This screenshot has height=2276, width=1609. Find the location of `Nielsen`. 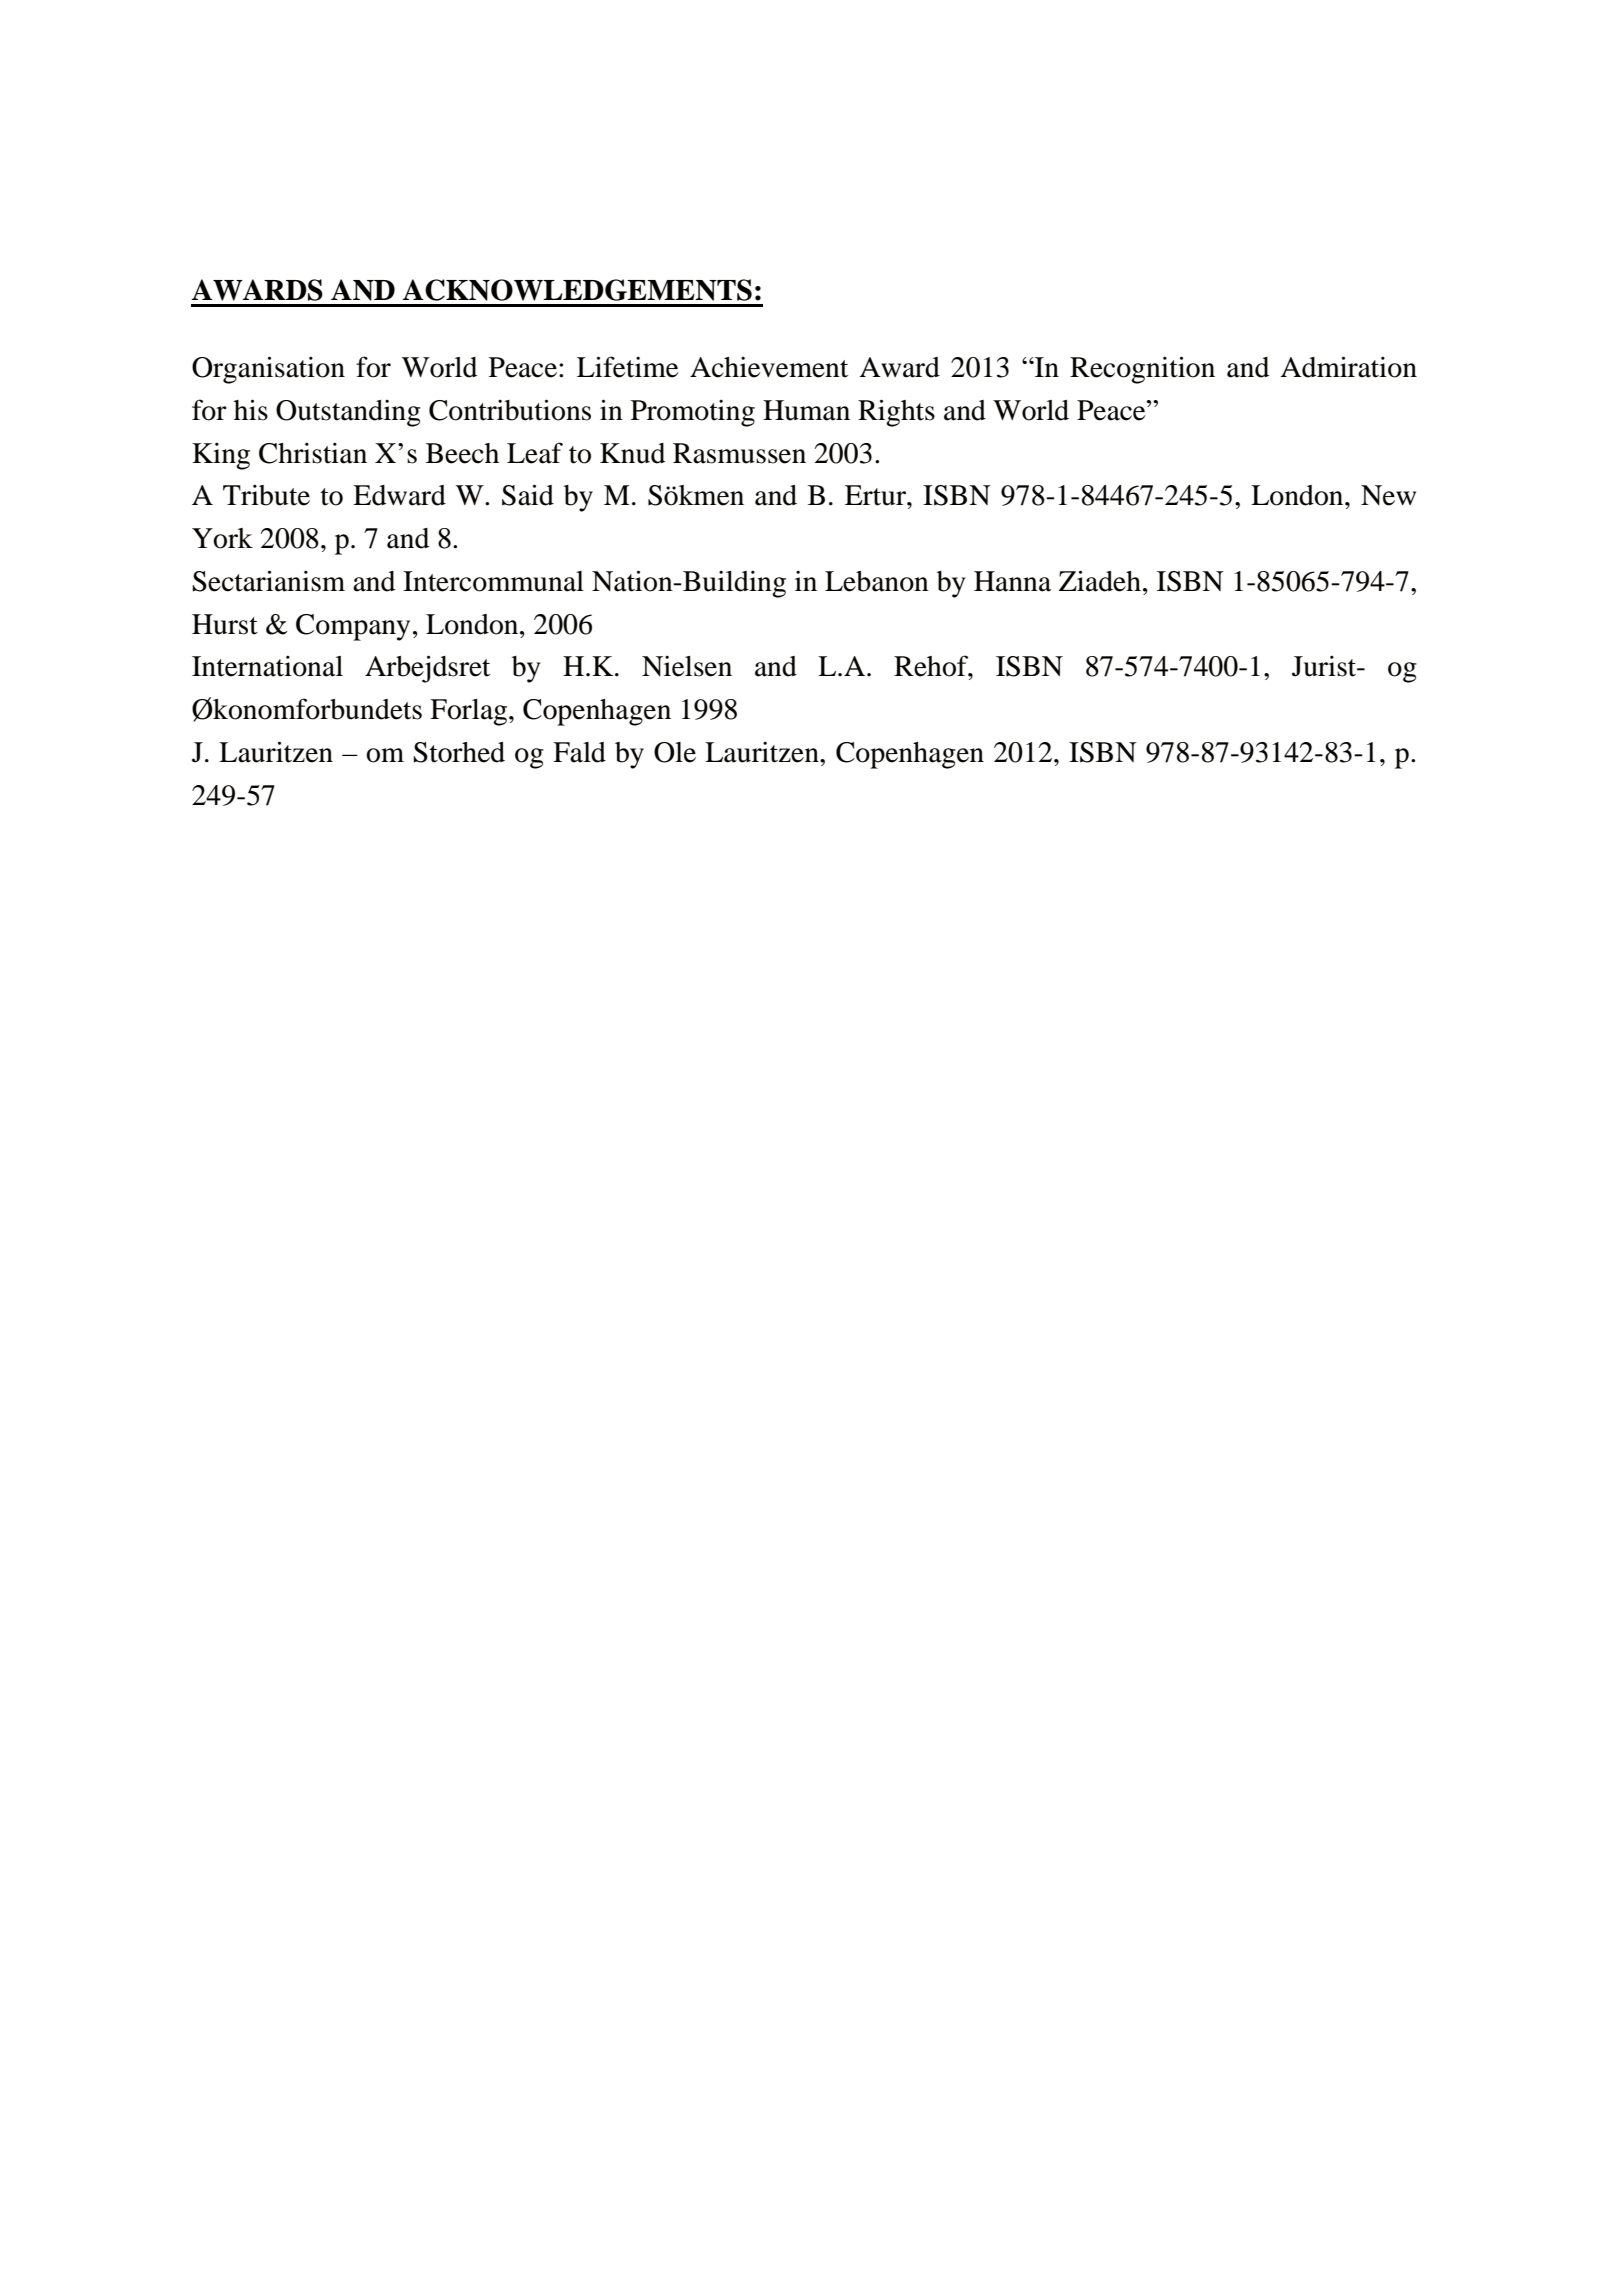

Nielsen is located at coordinates (687, 666).
